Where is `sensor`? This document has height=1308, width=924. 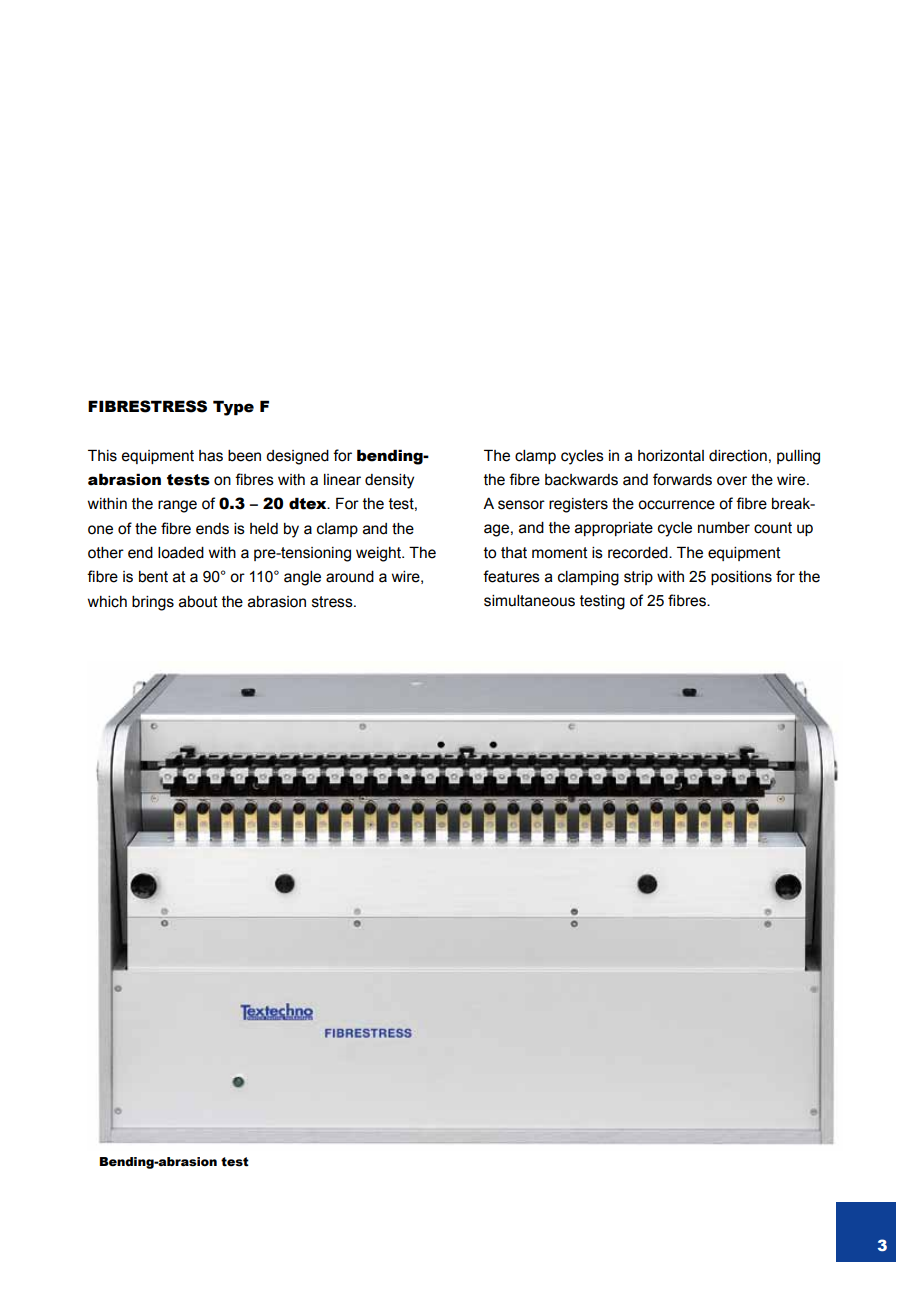
sensor is located at coordinates (521, 505).
